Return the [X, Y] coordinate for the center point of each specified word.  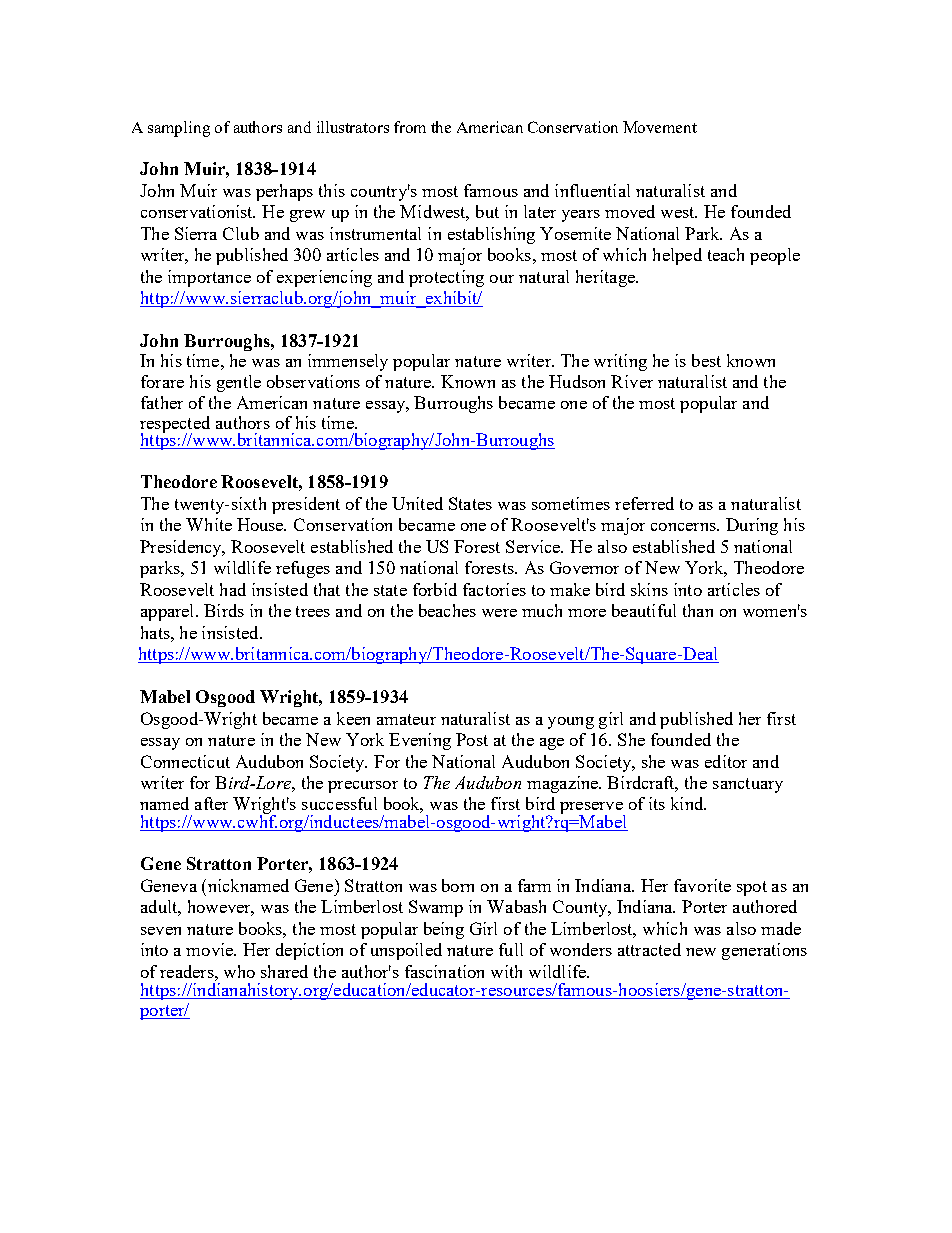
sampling [179, 129]
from [410, 127]
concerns [684, 527]
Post [472, 739]
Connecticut [185, 761]
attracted [649, 949]
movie [210, 949]
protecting [446, 278]
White [209, 524]
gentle [239, 383]
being [444, 930]
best [706, 360]
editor [726, 761]
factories [494, 589]
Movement [660, 127]
